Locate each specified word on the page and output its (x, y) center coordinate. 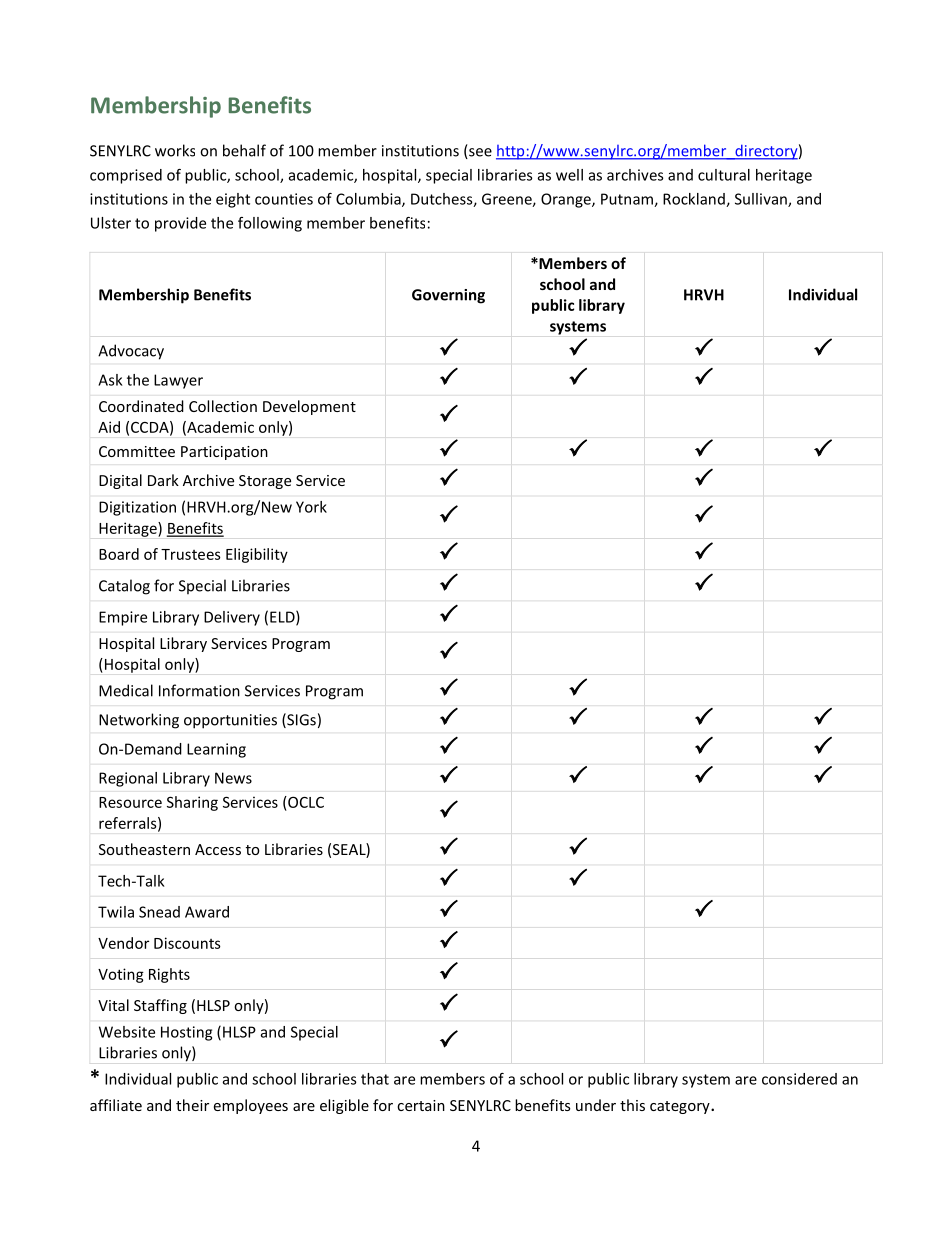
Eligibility (257, 555)
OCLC (305, 802)
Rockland (695, 200)
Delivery (232, 618)
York (311, 507)
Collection (223, 406)
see (479, 153)
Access (218, 849)
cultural (724, 175)
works (175, 150)
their (192, 1105)
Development (309, 407)
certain (421, 1105)
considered (799, 1079)
